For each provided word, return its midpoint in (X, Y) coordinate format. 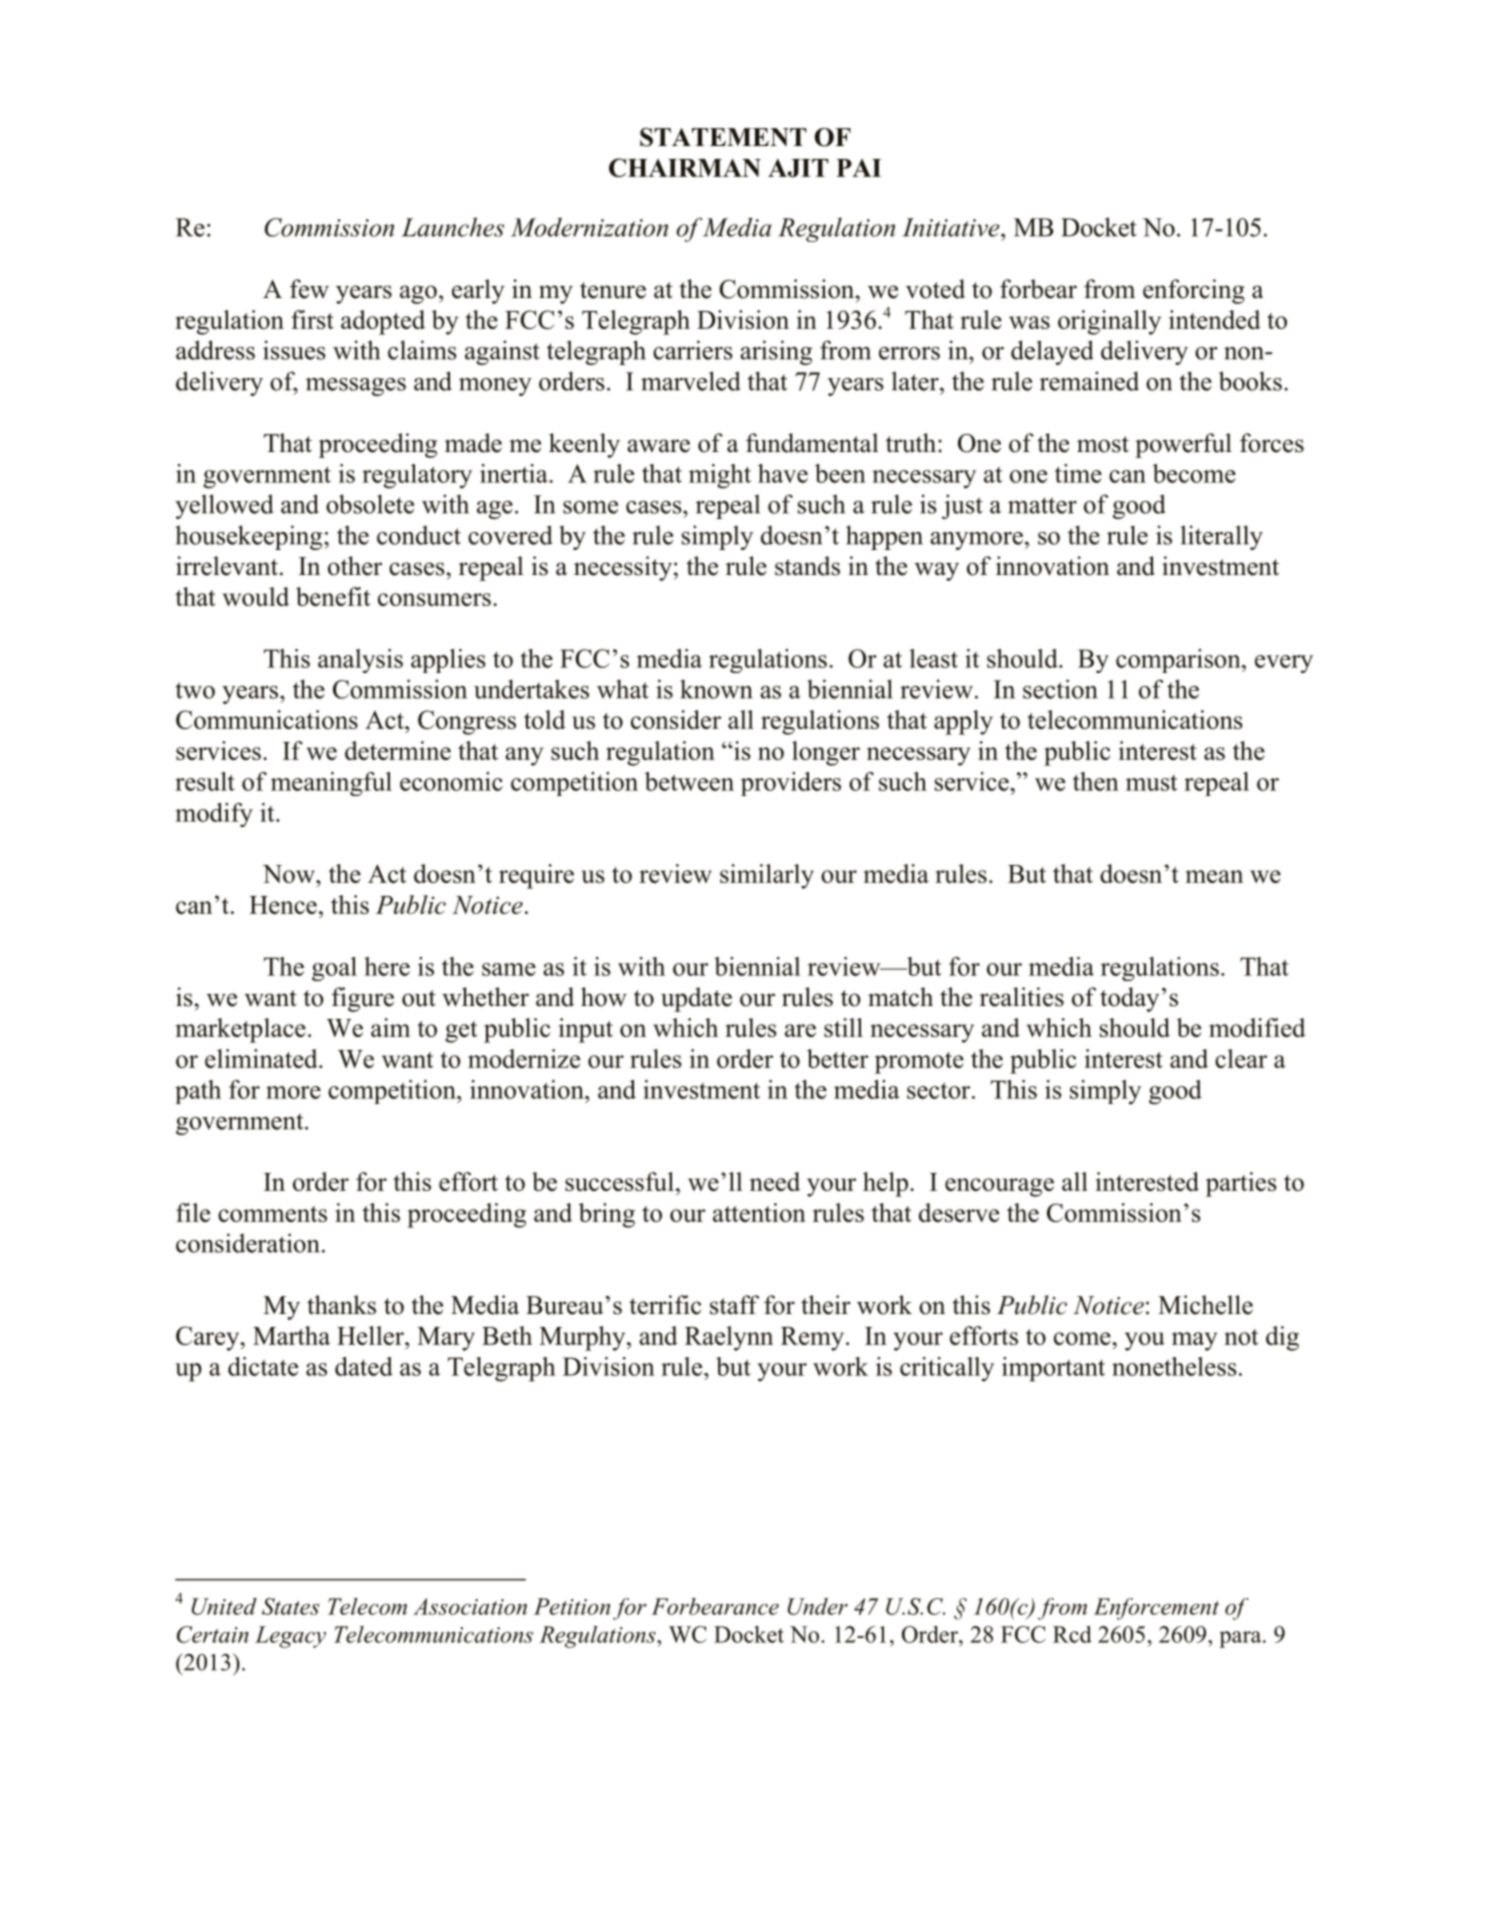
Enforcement (1156, 1609)
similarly (767, 876)
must (1152, 783)
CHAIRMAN (685, 167)
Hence (283, 905)
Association (470, 1606)
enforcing (1194, 291)
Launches (453, 227)
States (290, 1606)
